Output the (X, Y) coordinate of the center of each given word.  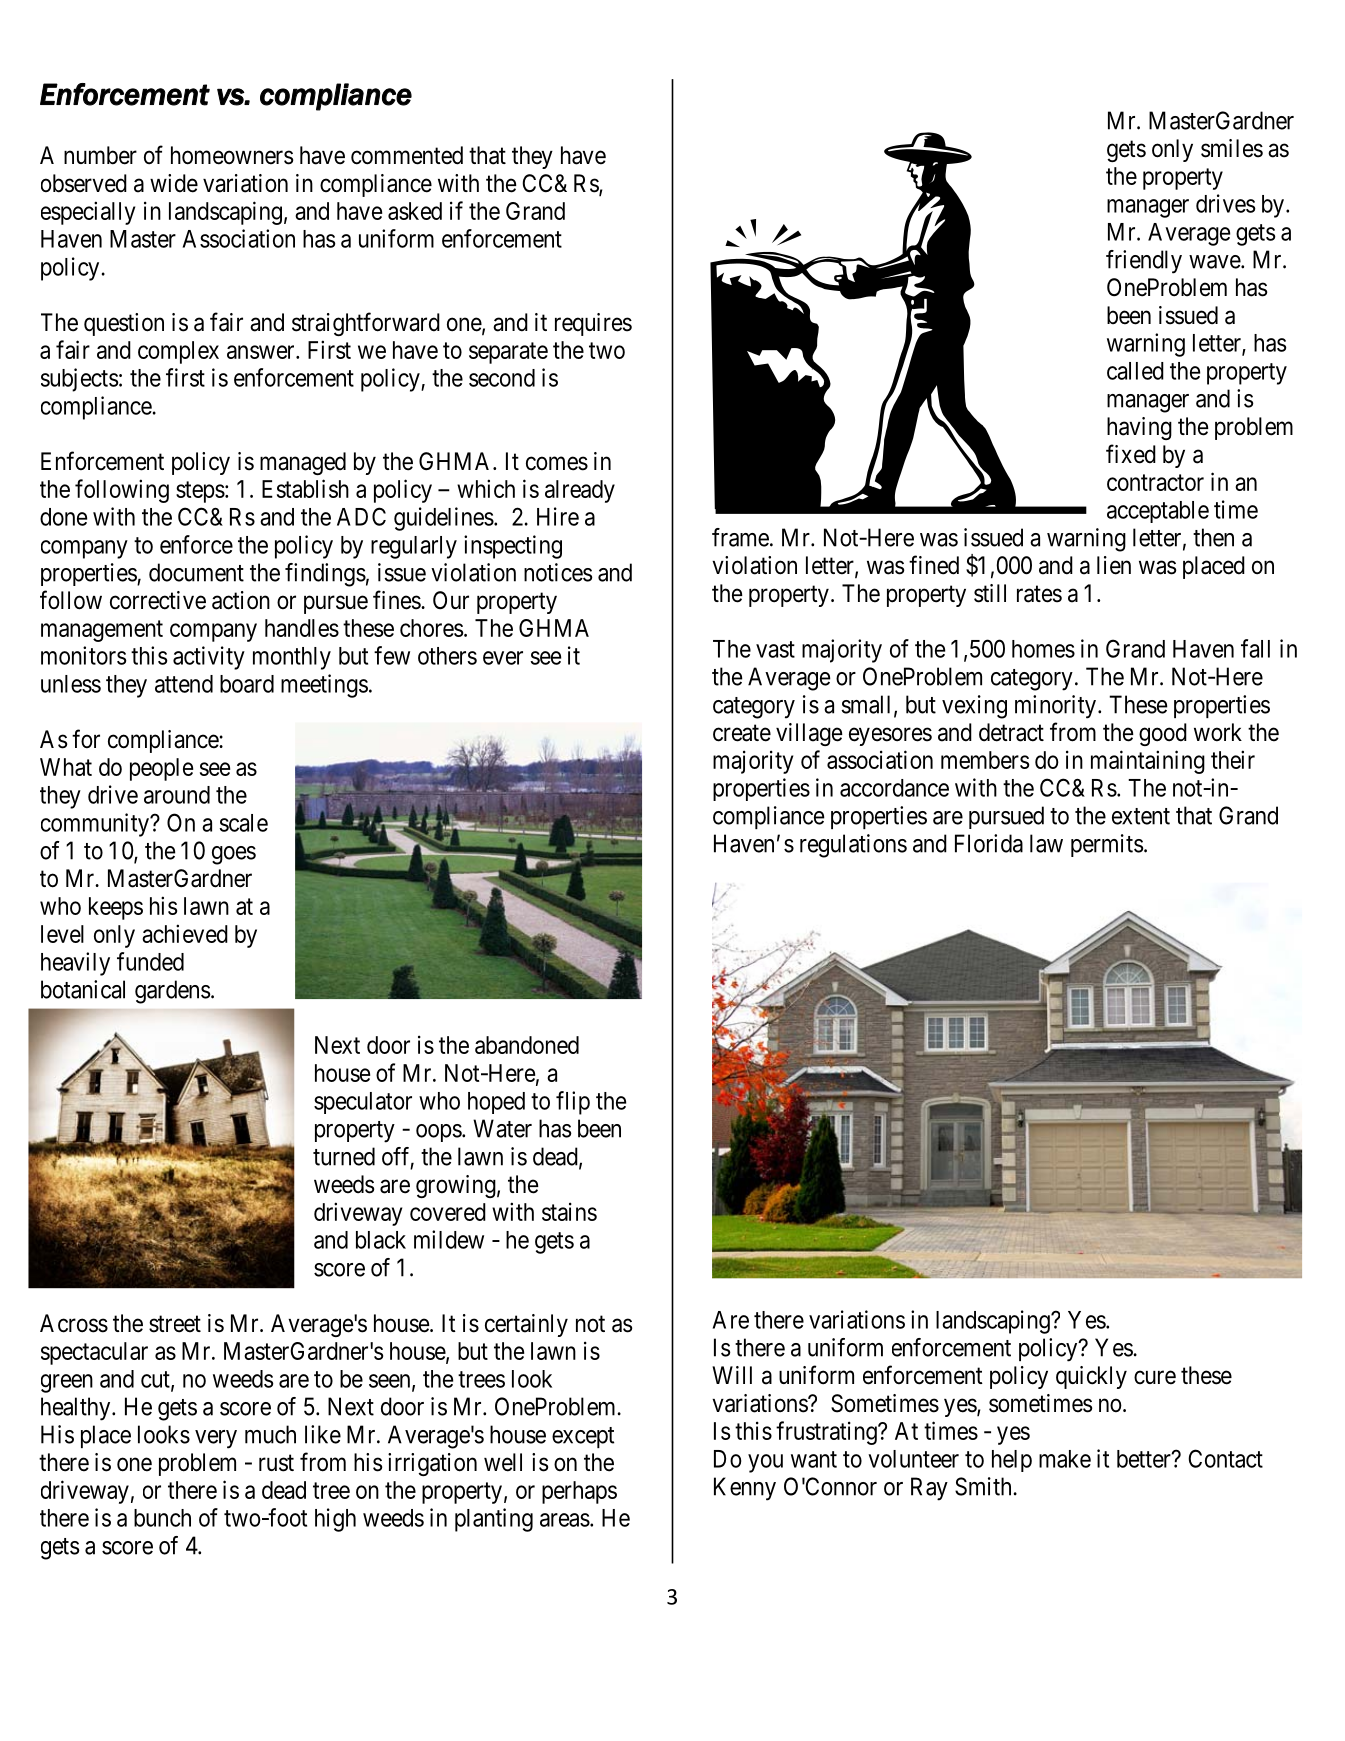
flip (573, 1103)
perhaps (579, 1492)
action (241, 600)
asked (415, 211)
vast (775, 649)
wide (174, 183)
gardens (173, 992)
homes (1043, 649)
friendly (1144, 262)
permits (1107, 845)
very (216, 1439)
